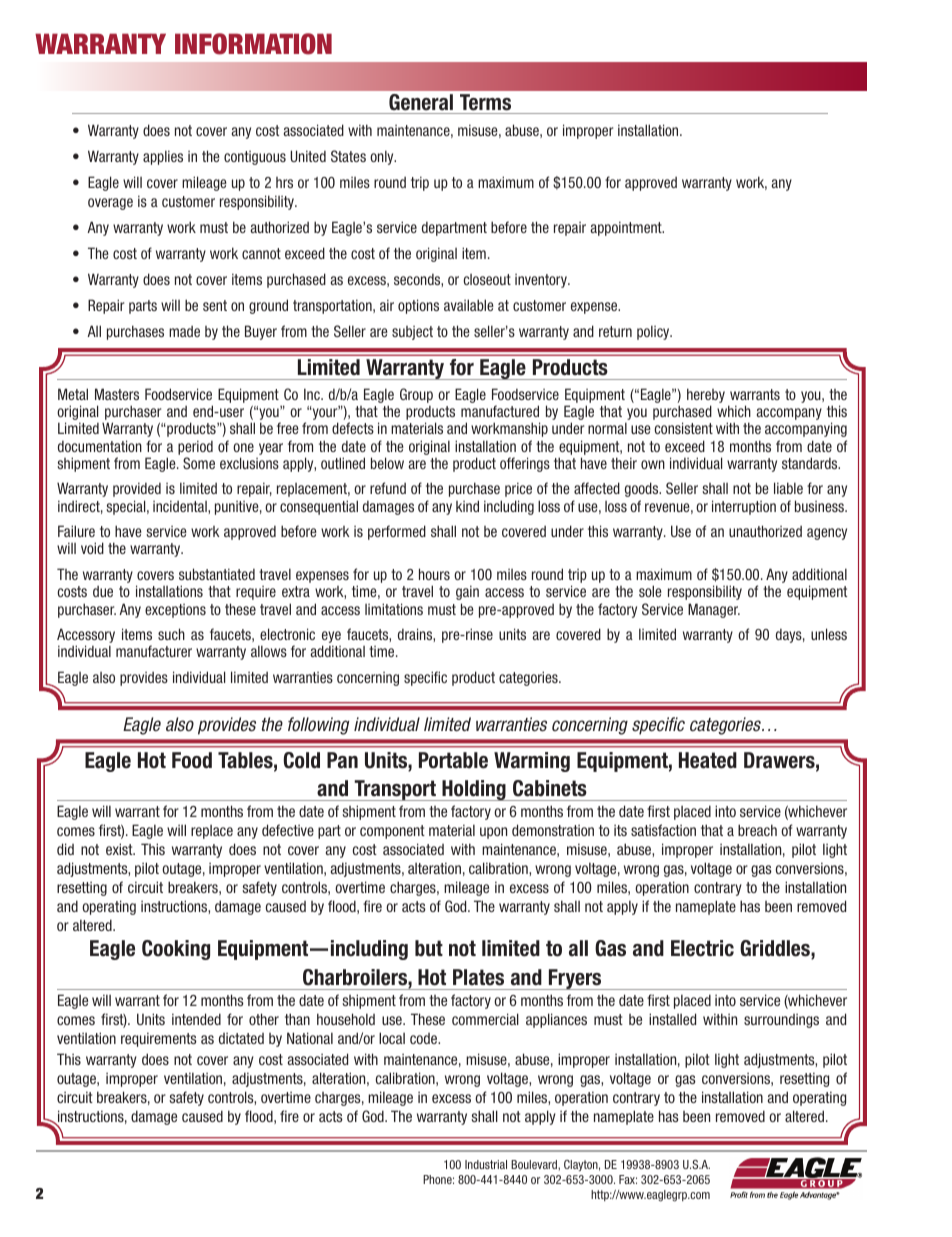 The image size is (952, 1237). I want to click on Manager, so click(714, 610).
